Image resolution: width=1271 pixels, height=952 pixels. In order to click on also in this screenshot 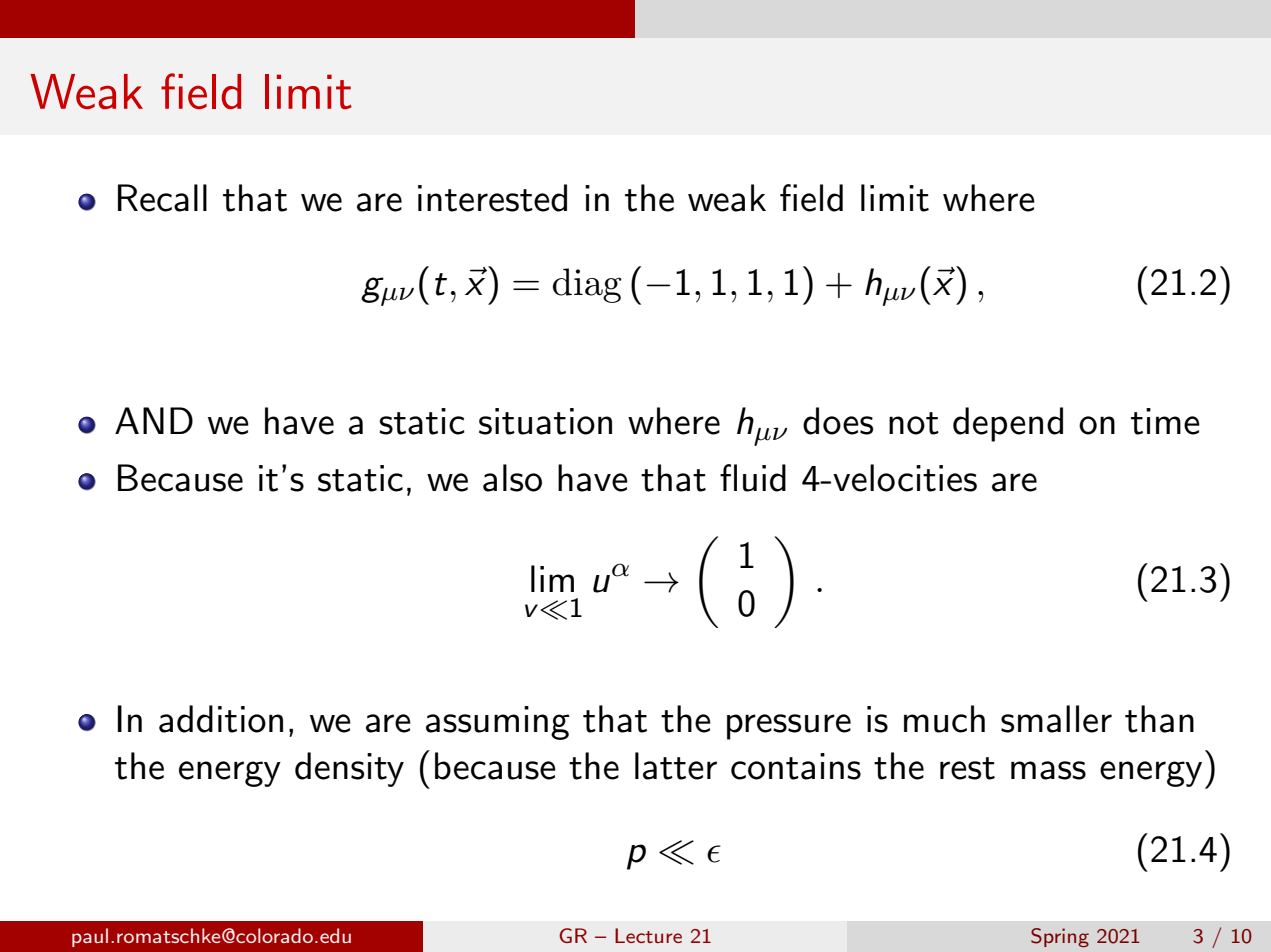, I will do `click(512, 478)`.
